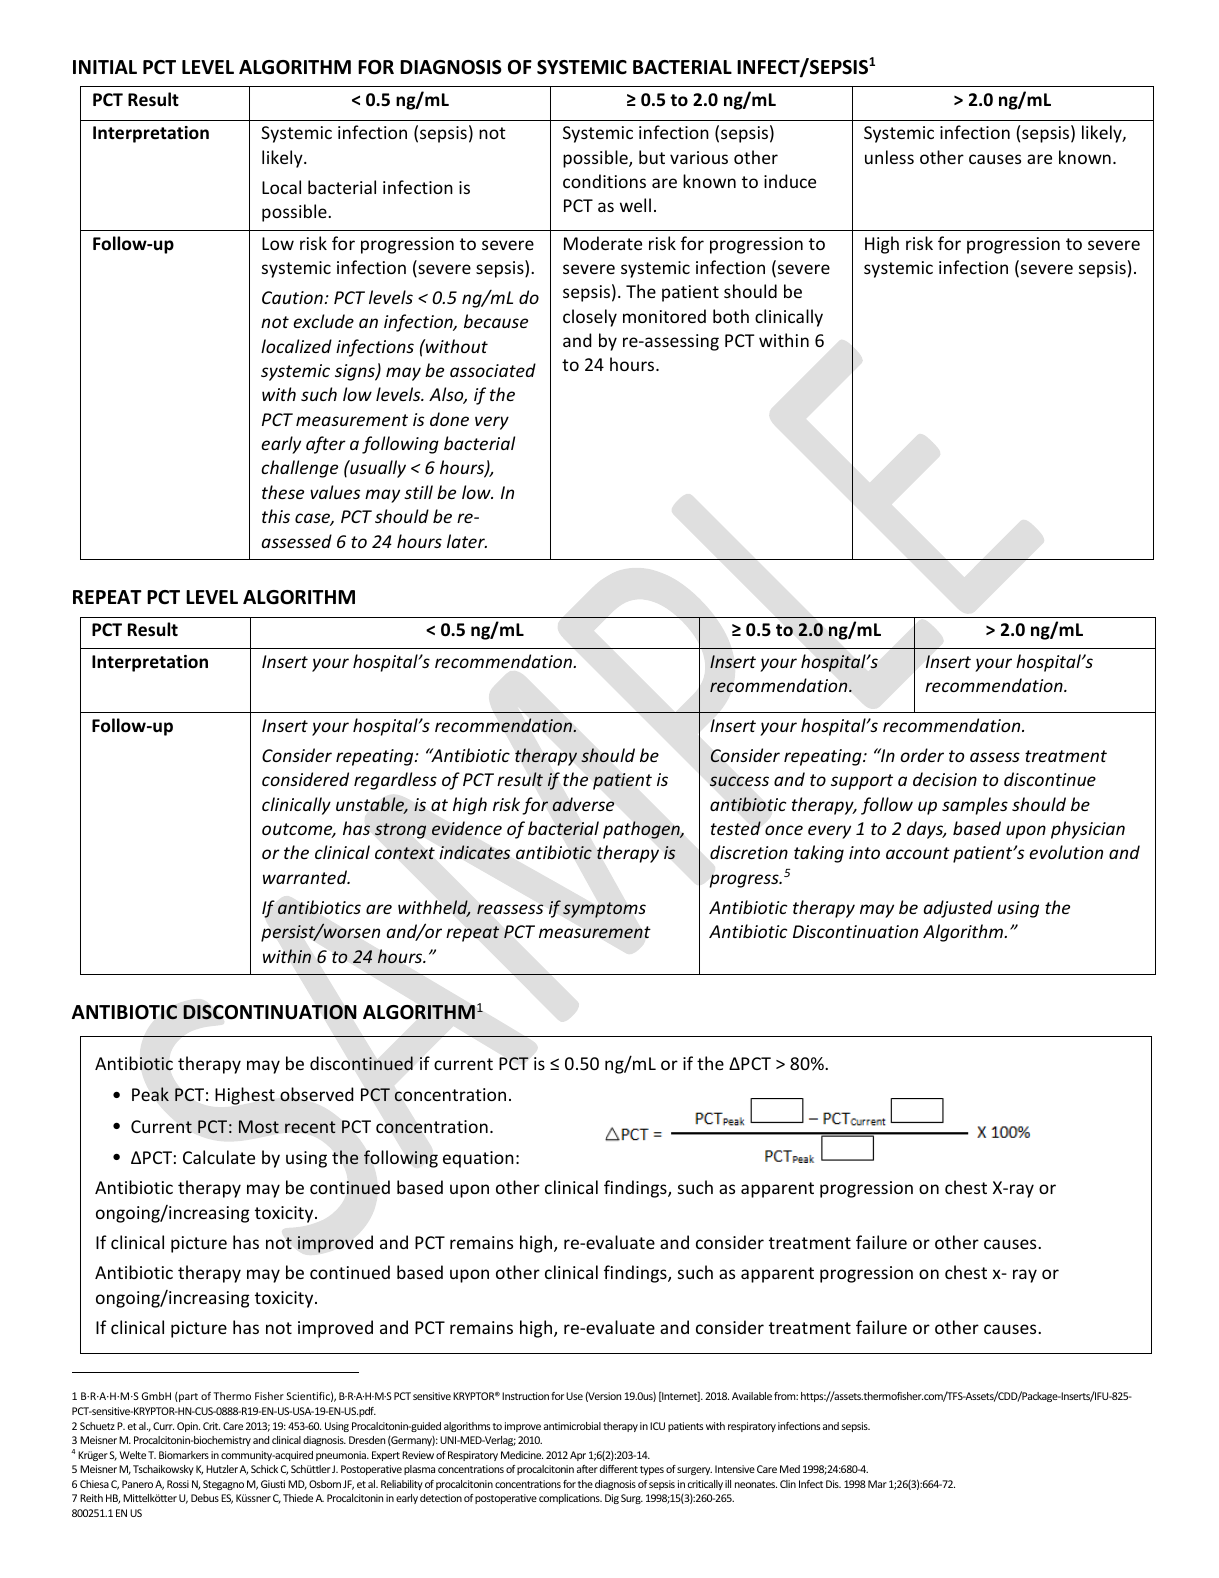  I want to click on INITIAL, so click(105, 67).
